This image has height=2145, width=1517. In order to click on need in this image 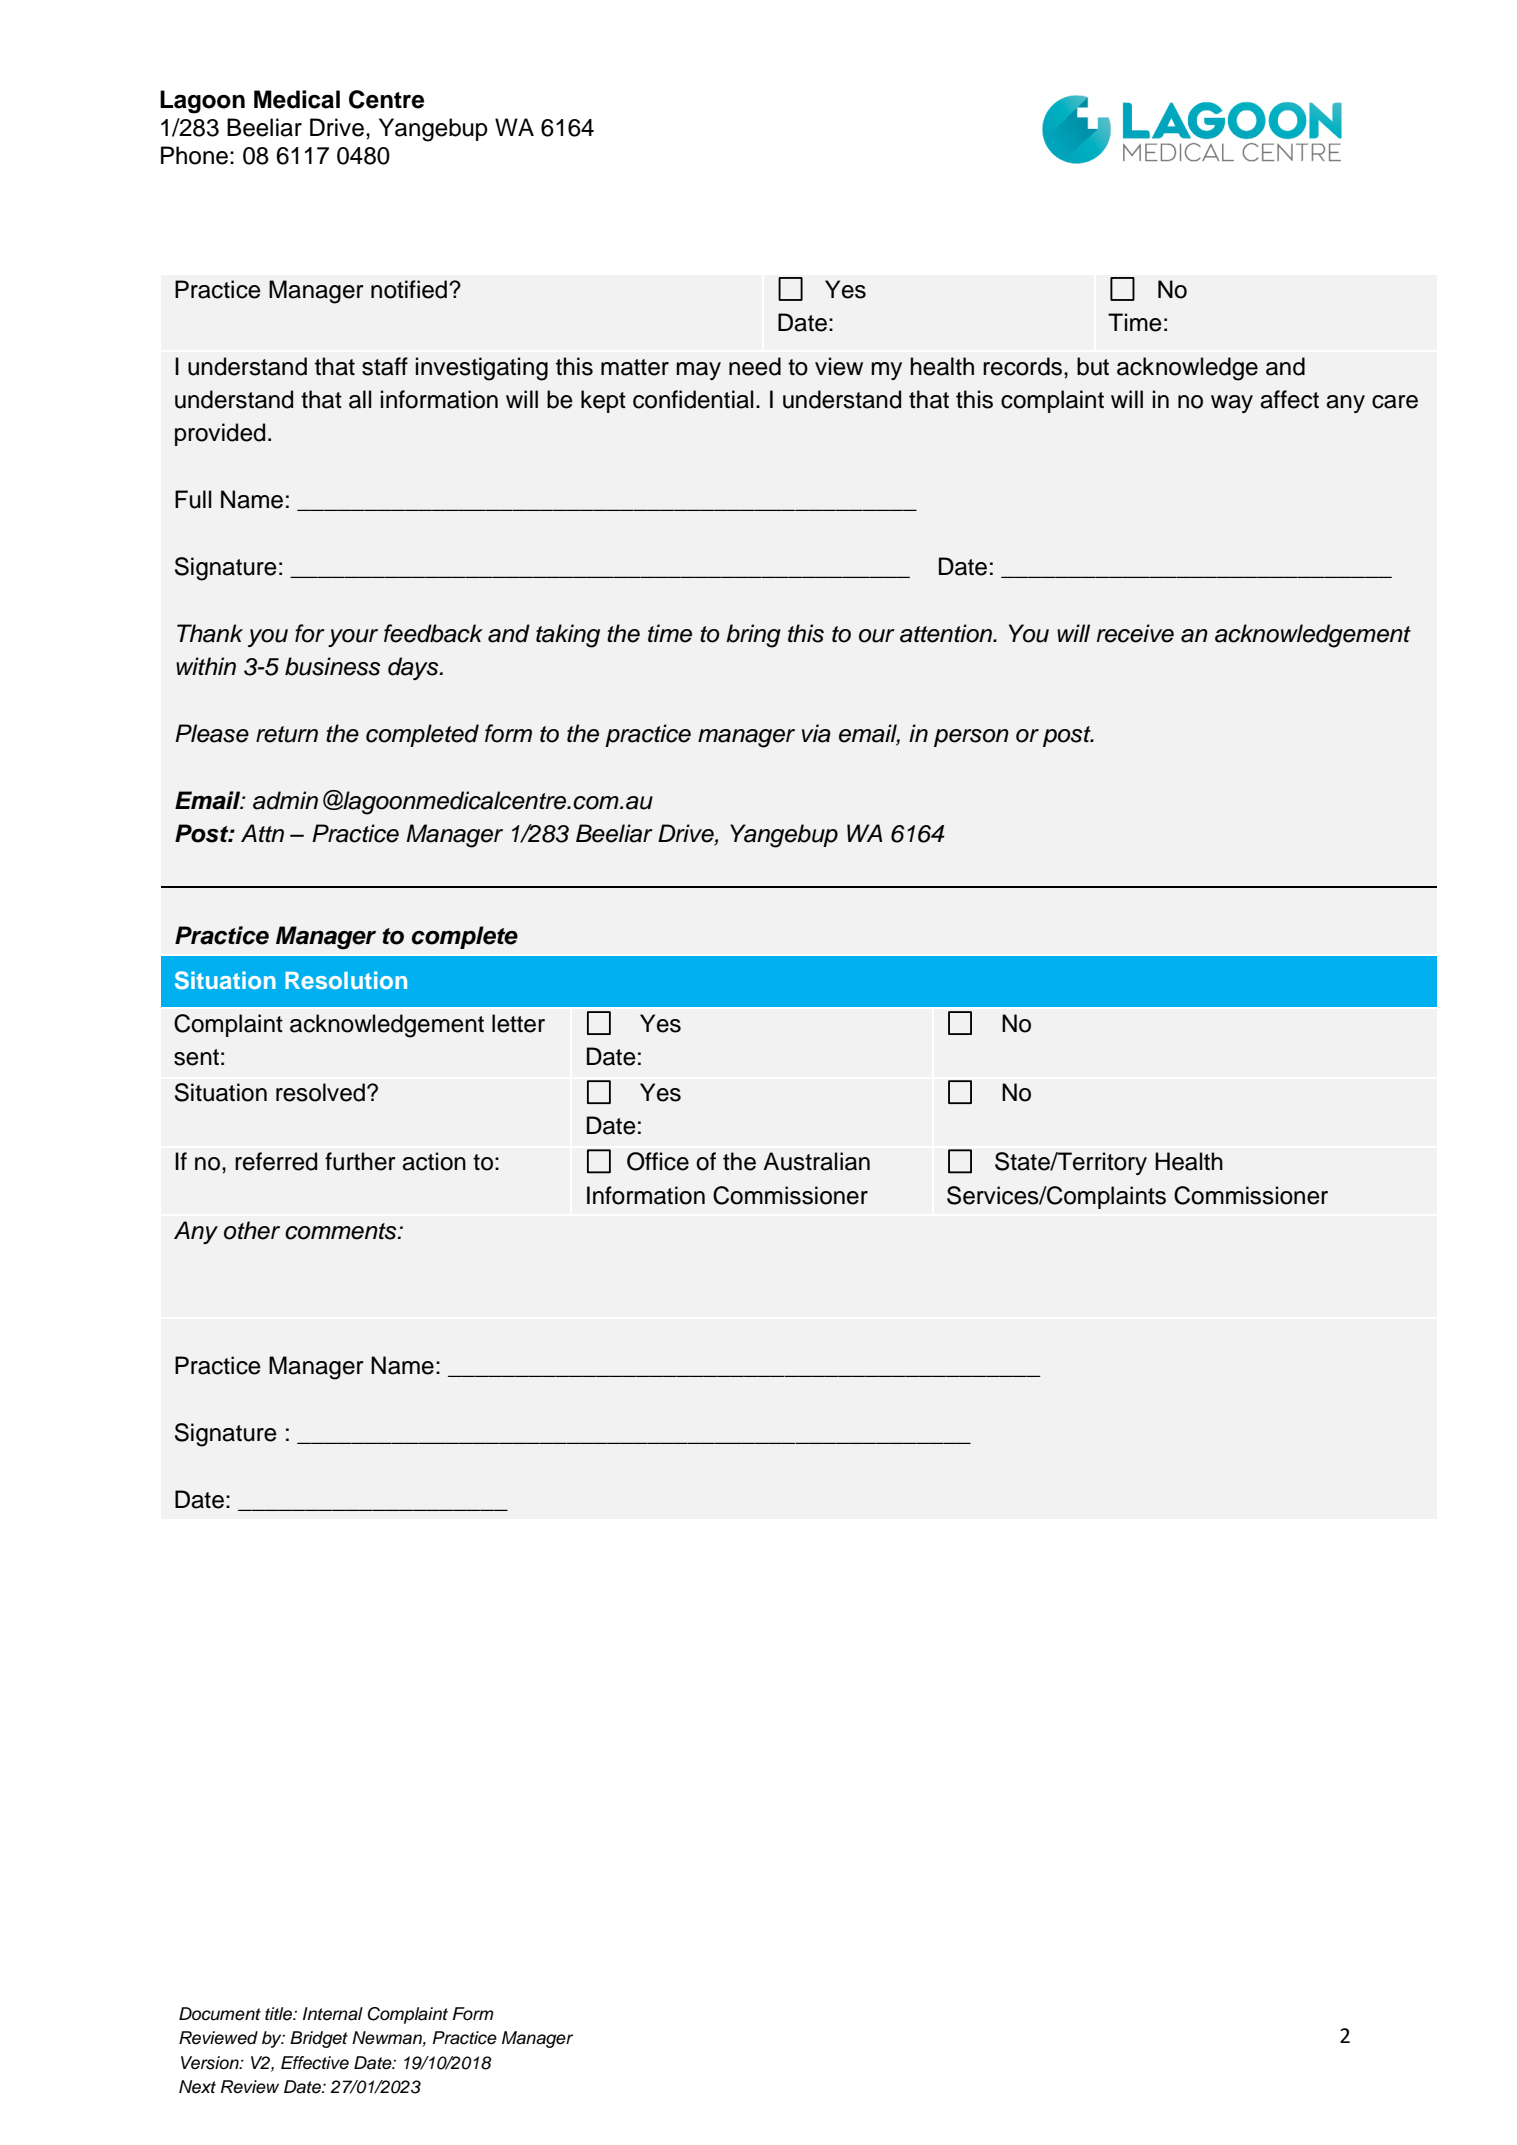, I will do `click(755, 366)`.
